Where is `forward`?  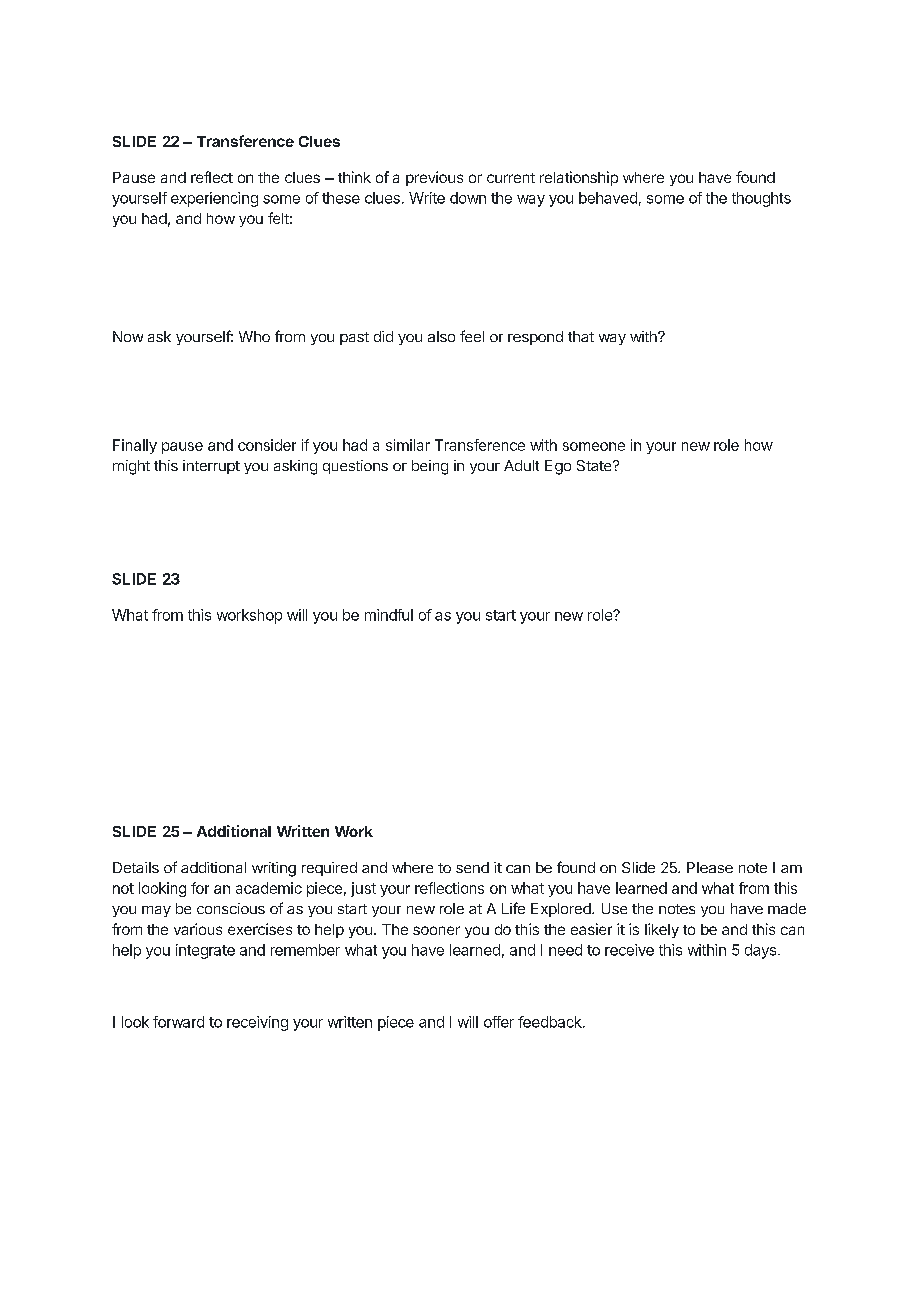 forward is located at coordinates (178, 1022).
